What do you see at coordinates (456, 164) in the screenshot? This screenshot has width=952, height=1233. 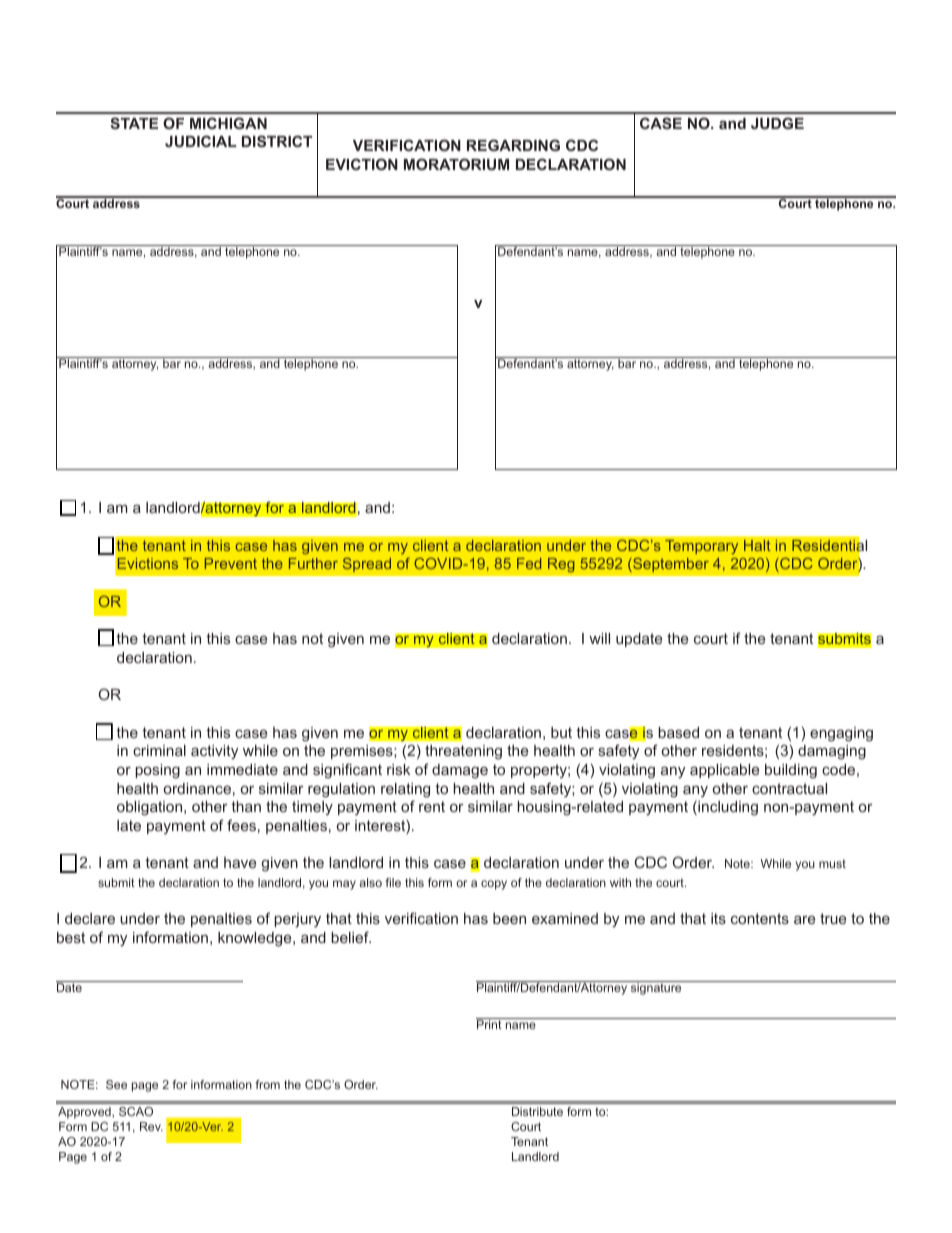 I see `MORATORIUM` at bounding box center [456, 164].
